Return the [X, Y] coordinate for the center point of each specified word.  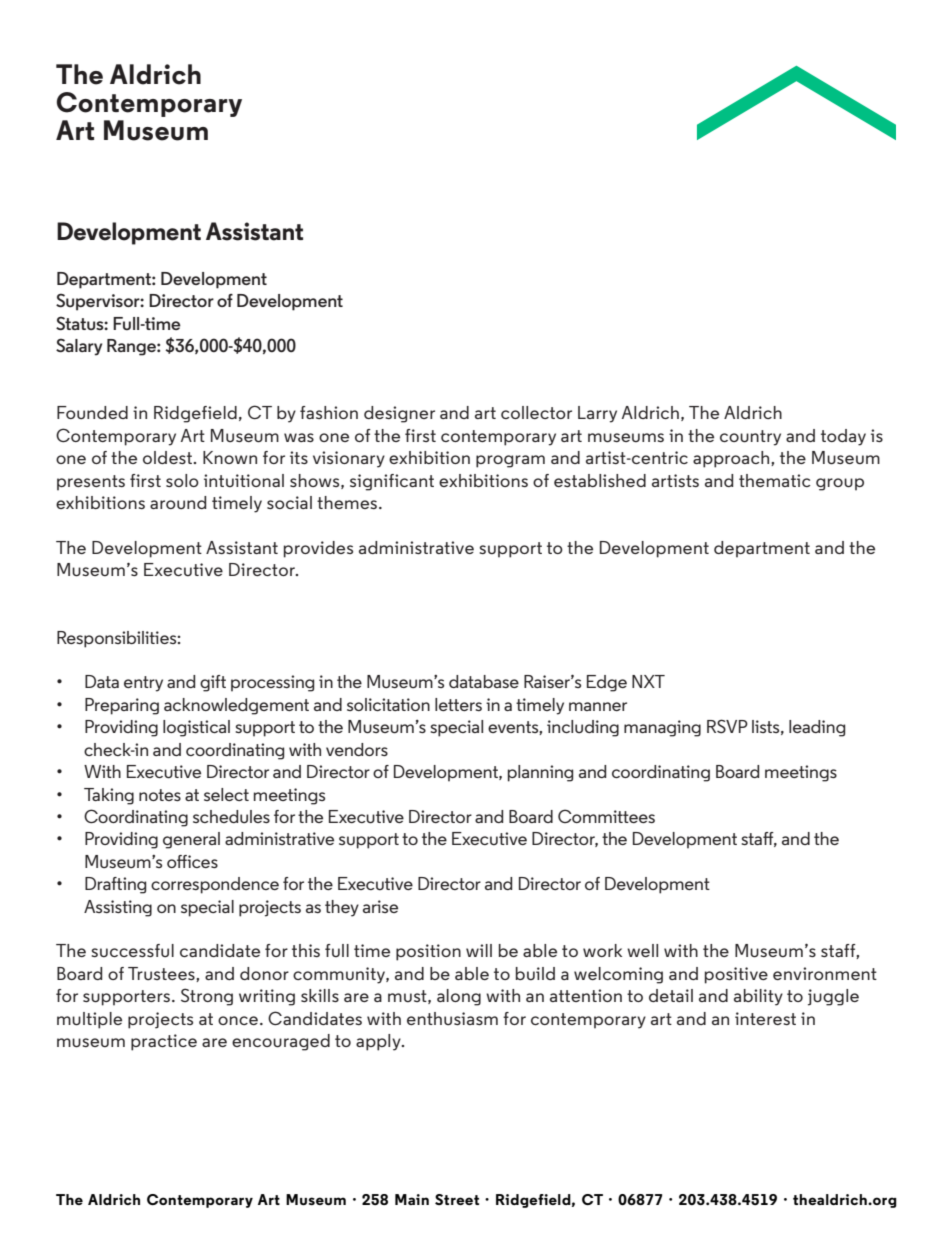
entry [143, 684]
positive [736, 975]
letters [458, 704]
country [750, 438]
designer [399, 414]
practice [164, 1042]
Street [457, 1199]
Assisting [118, 908]
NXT [648, 681]
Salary [79, 347]
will [479, 950]
